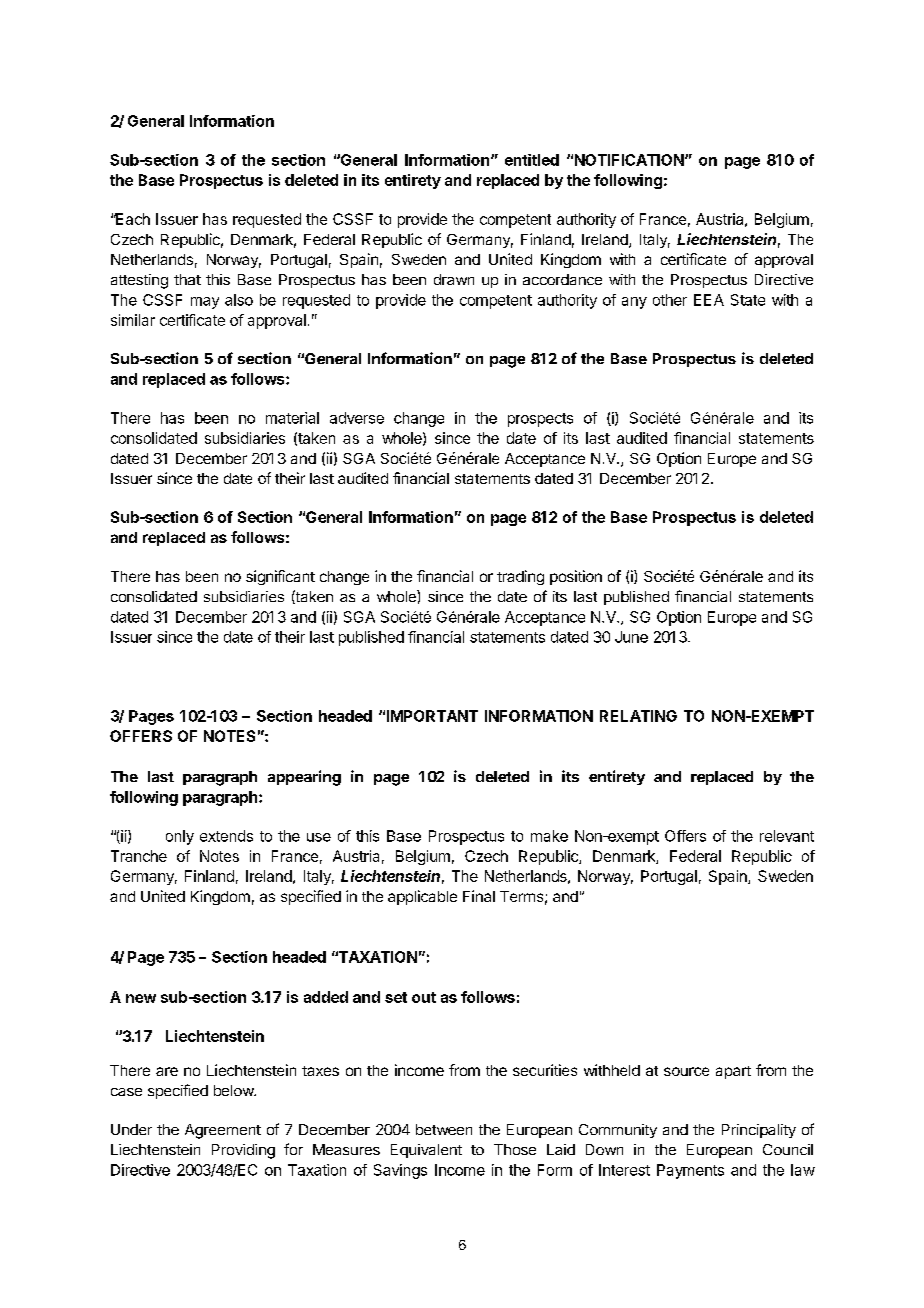 Image resolution: width=924 pixels, height=1308 pixels. I want to click on extends, so click(226, 836).
